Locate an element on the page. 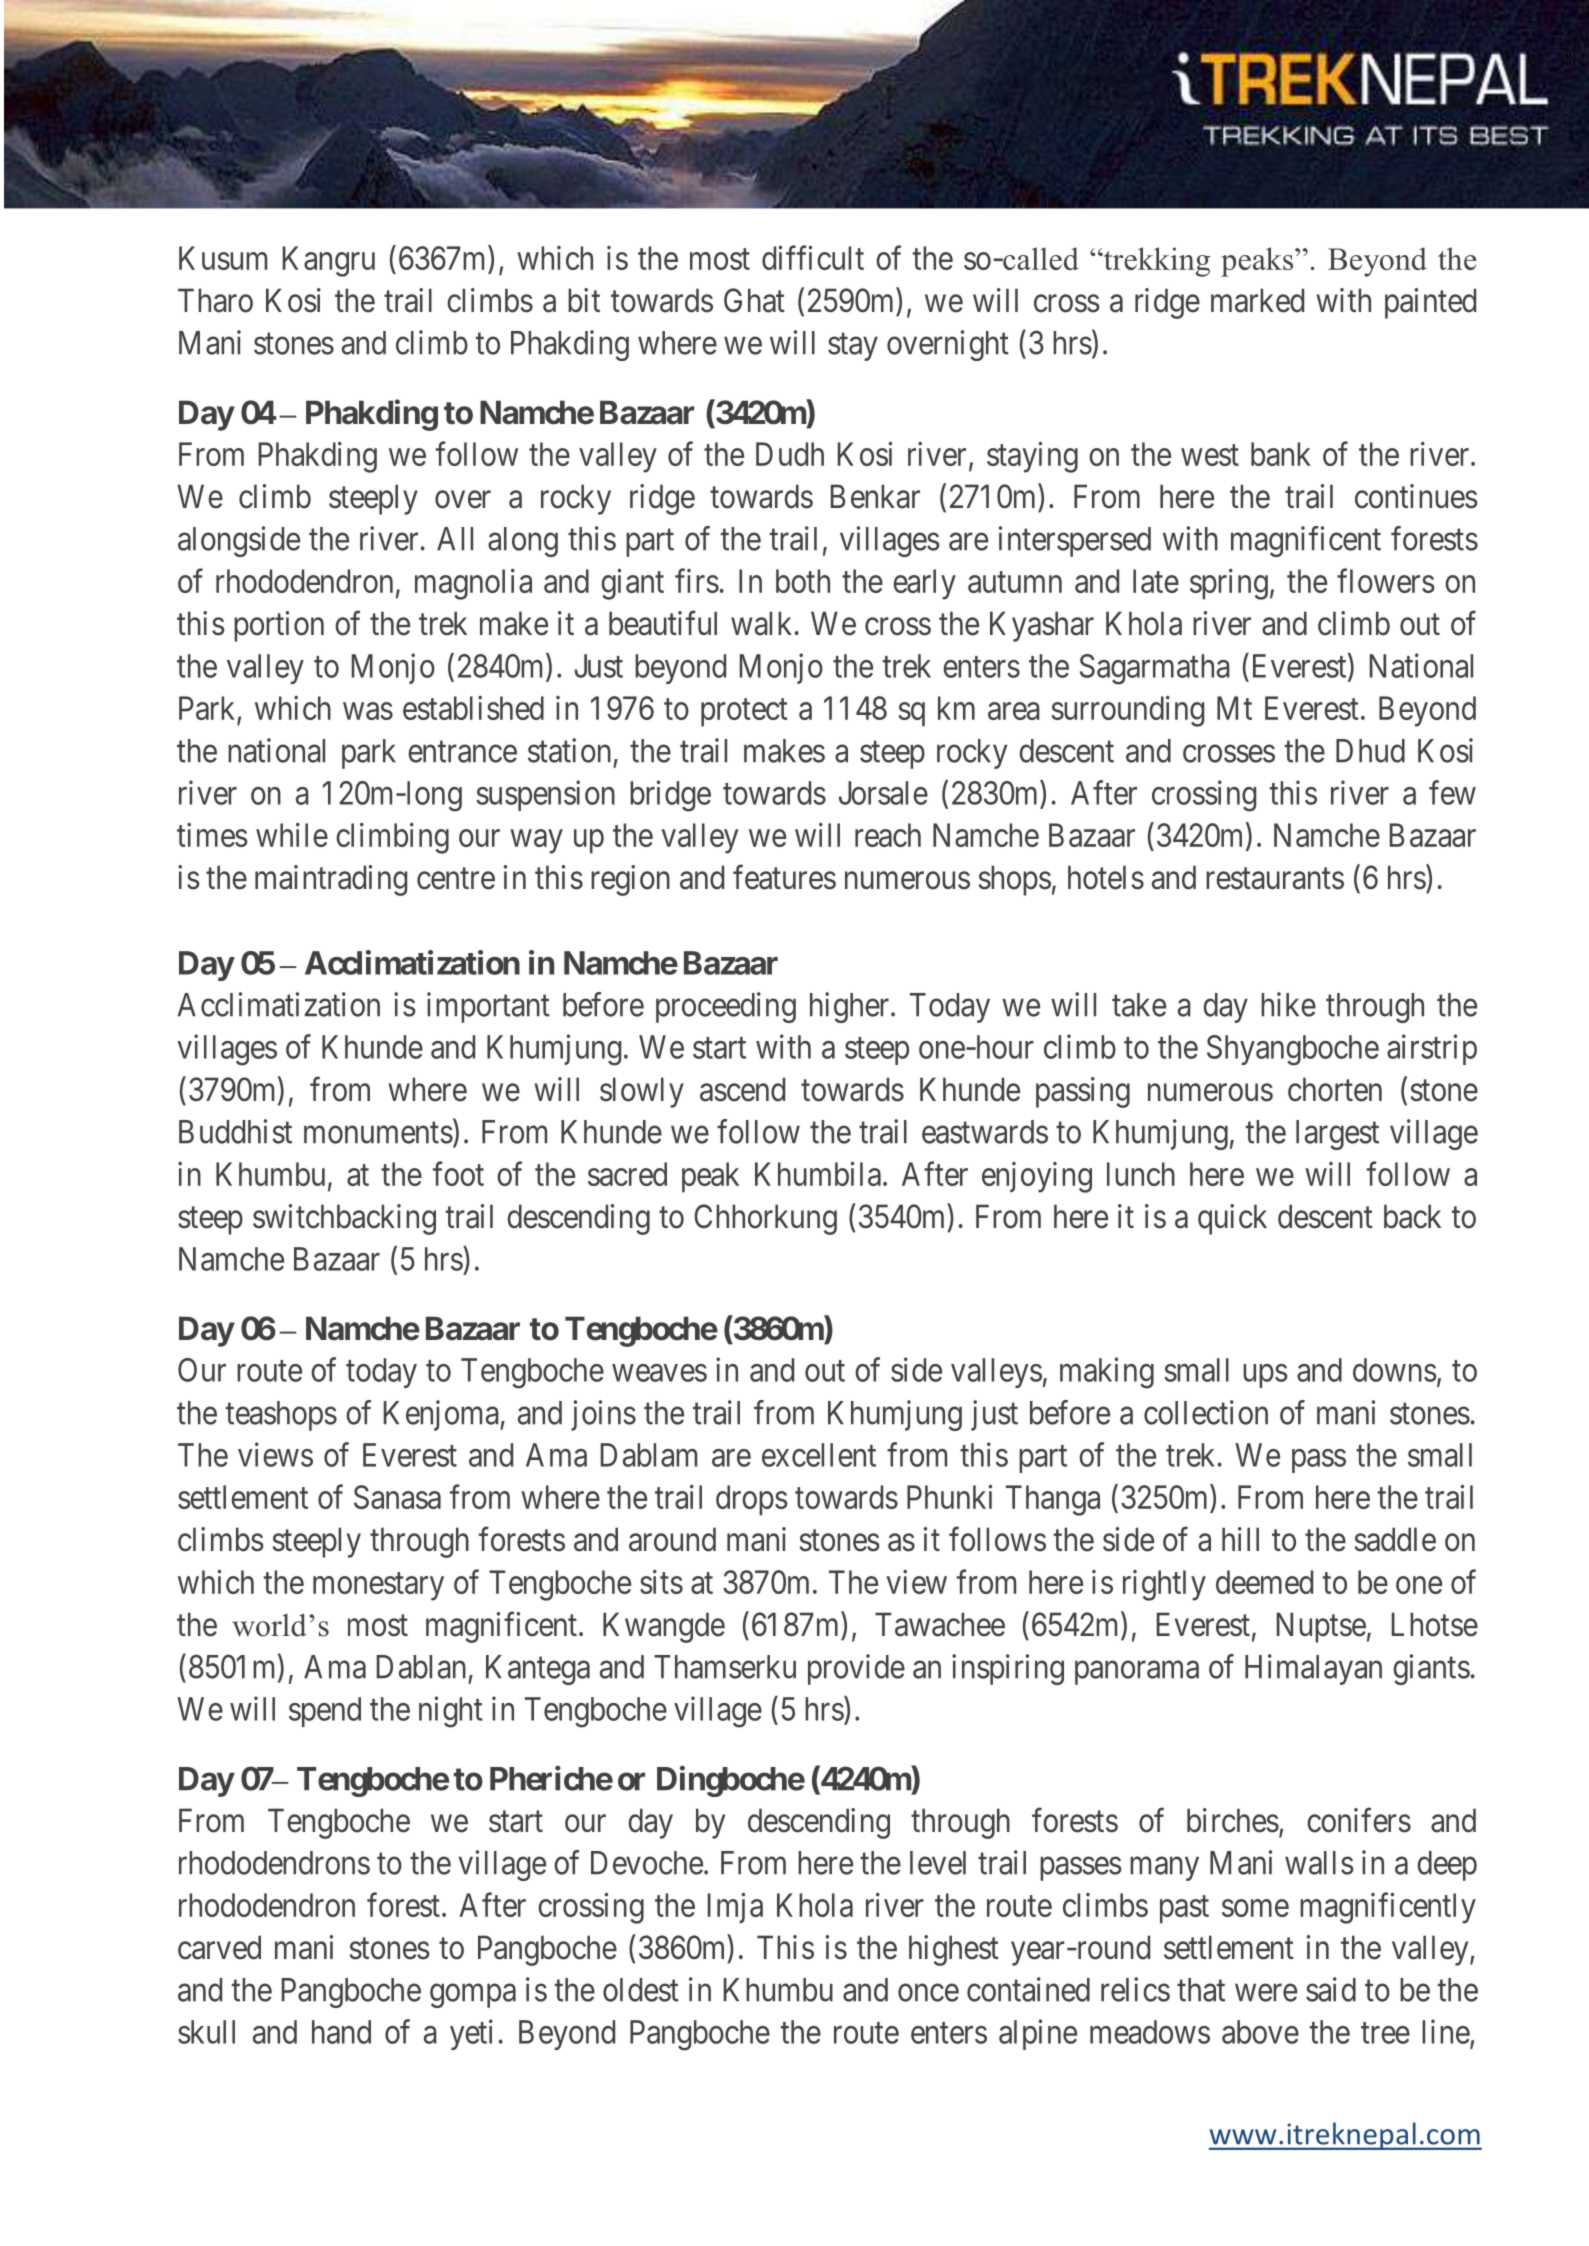 Image resolution: width=1589 pixels, height=2246 pixels. collection is located at coordinates (1206, 1412).
